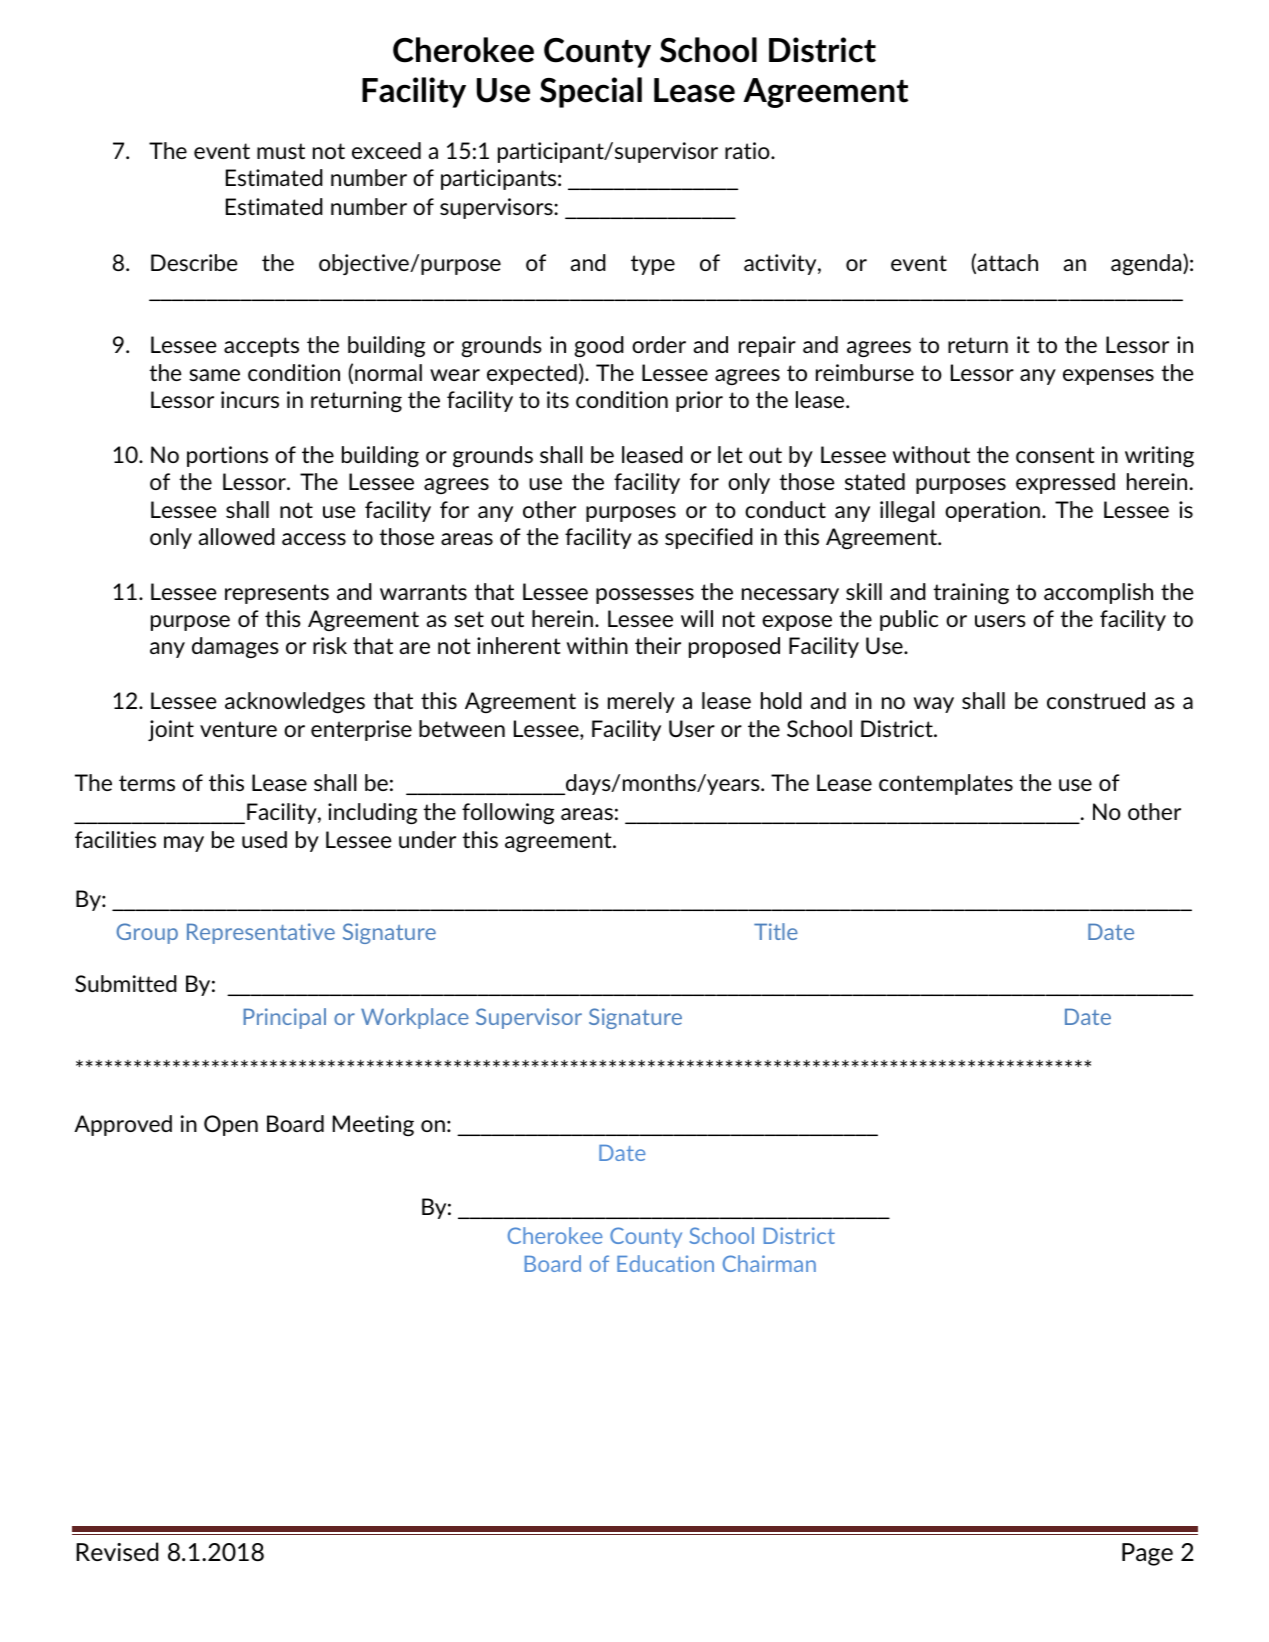 The height and width of the image is (1642, 1269). Describe the element at coordinates (117, 1551) in the image. I see `Revised` at that location.
